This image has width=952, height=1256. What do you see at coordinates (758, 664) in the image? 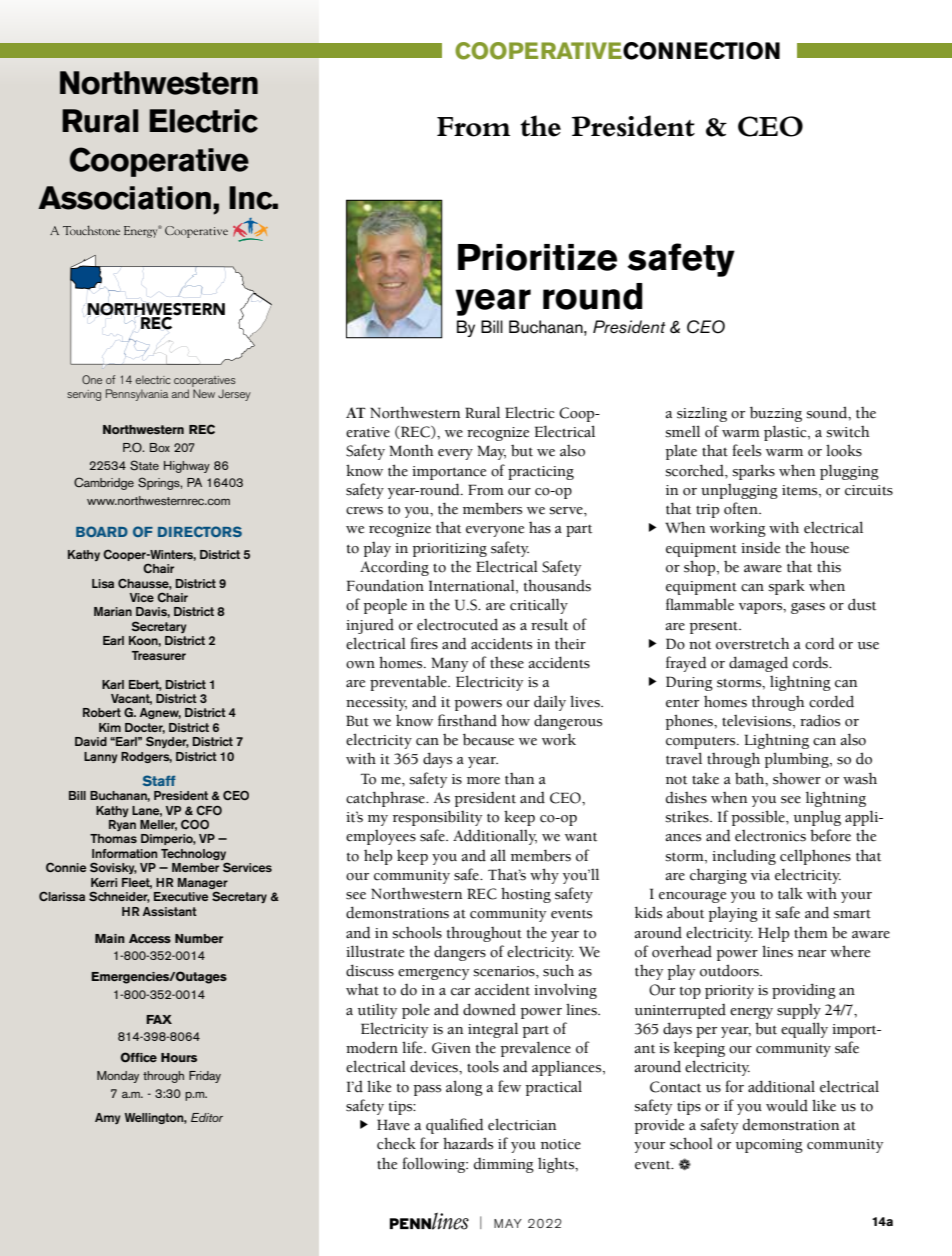
I see `damaged` at bounding box center [758, 664].
